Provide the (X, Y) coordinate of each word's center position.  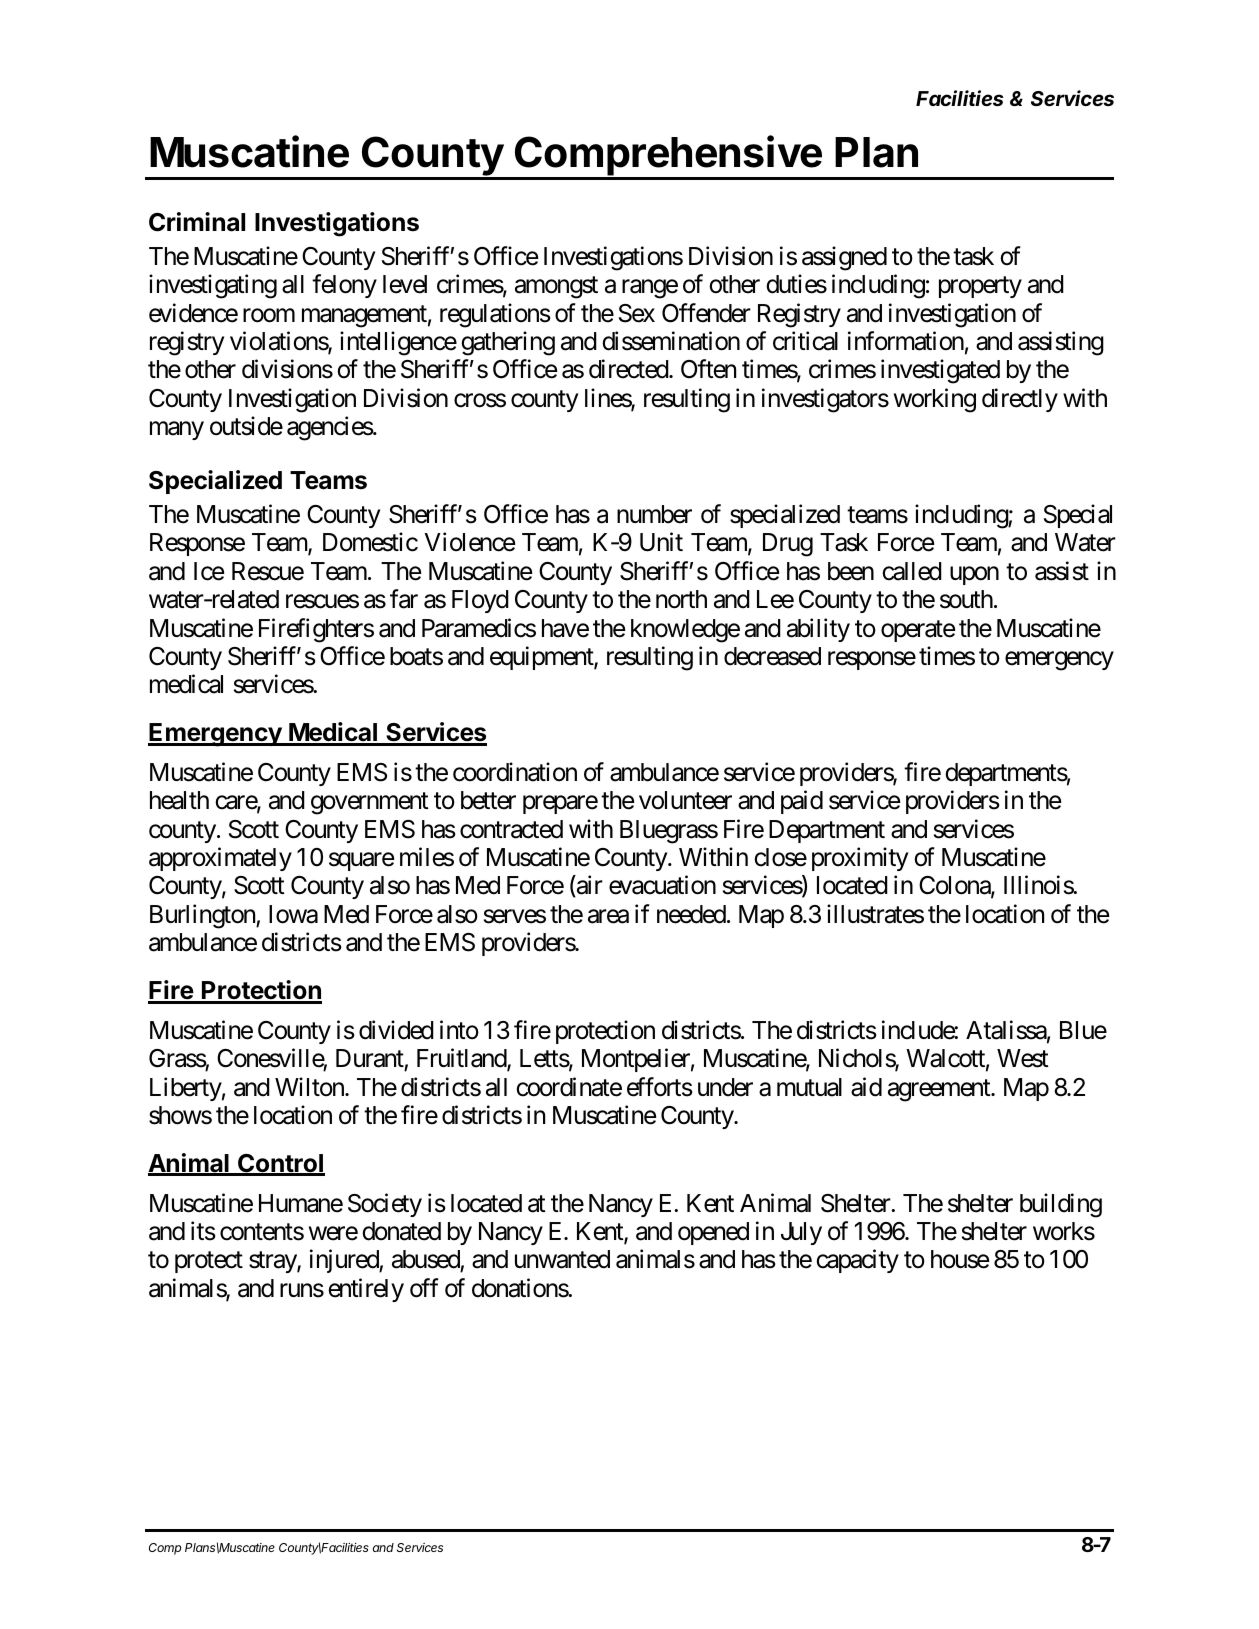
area (608, 917)
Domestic (370, 542)
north (681, 599)
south (966, 599)
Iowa (293, 914)
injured (345, 1261)
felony (344, 286)
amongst (556, 288)
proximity (860, 859)
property (980, 287)
